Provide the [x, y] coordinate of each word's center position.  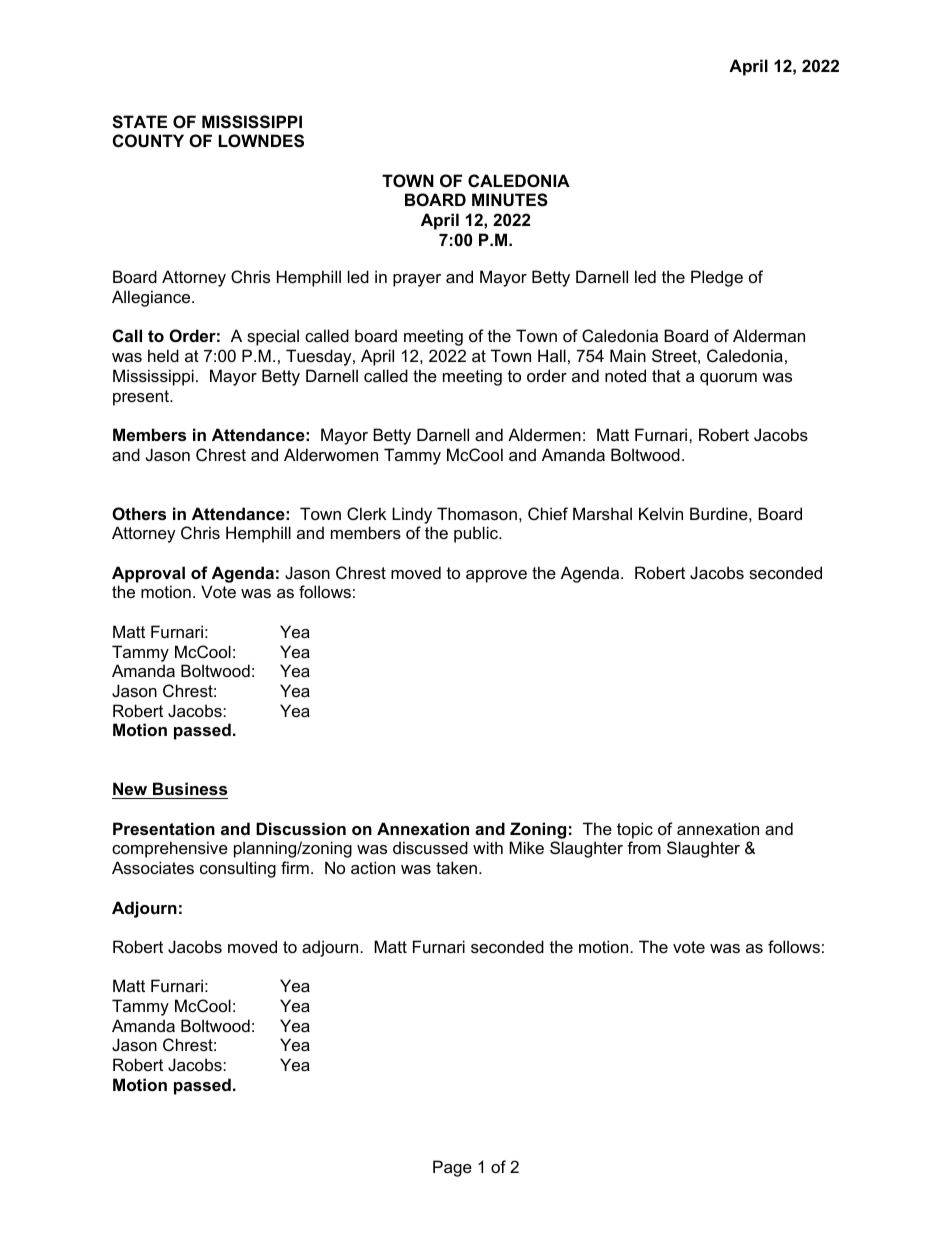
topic [635, 830]
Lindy [412, 515]
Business [189, 790]
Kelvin [661, 513]
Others [139, 513]
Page [452, 1168]
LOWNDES [261, 141]
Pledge [717, 278]
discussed [430, 847]
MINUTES [510, 200]
